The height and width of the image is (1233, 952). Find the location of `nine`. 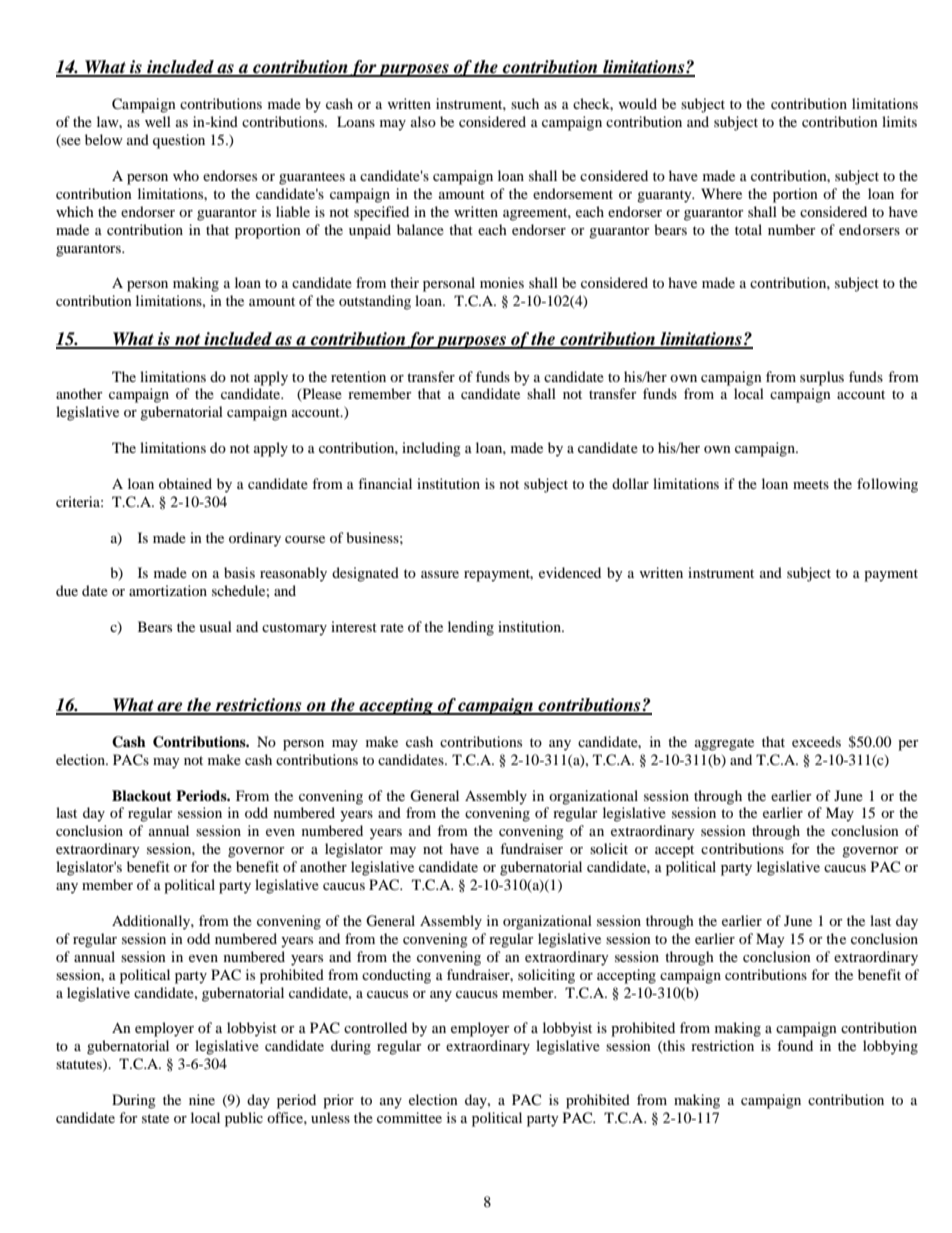

nine is located at coordinates (202, 1099).
